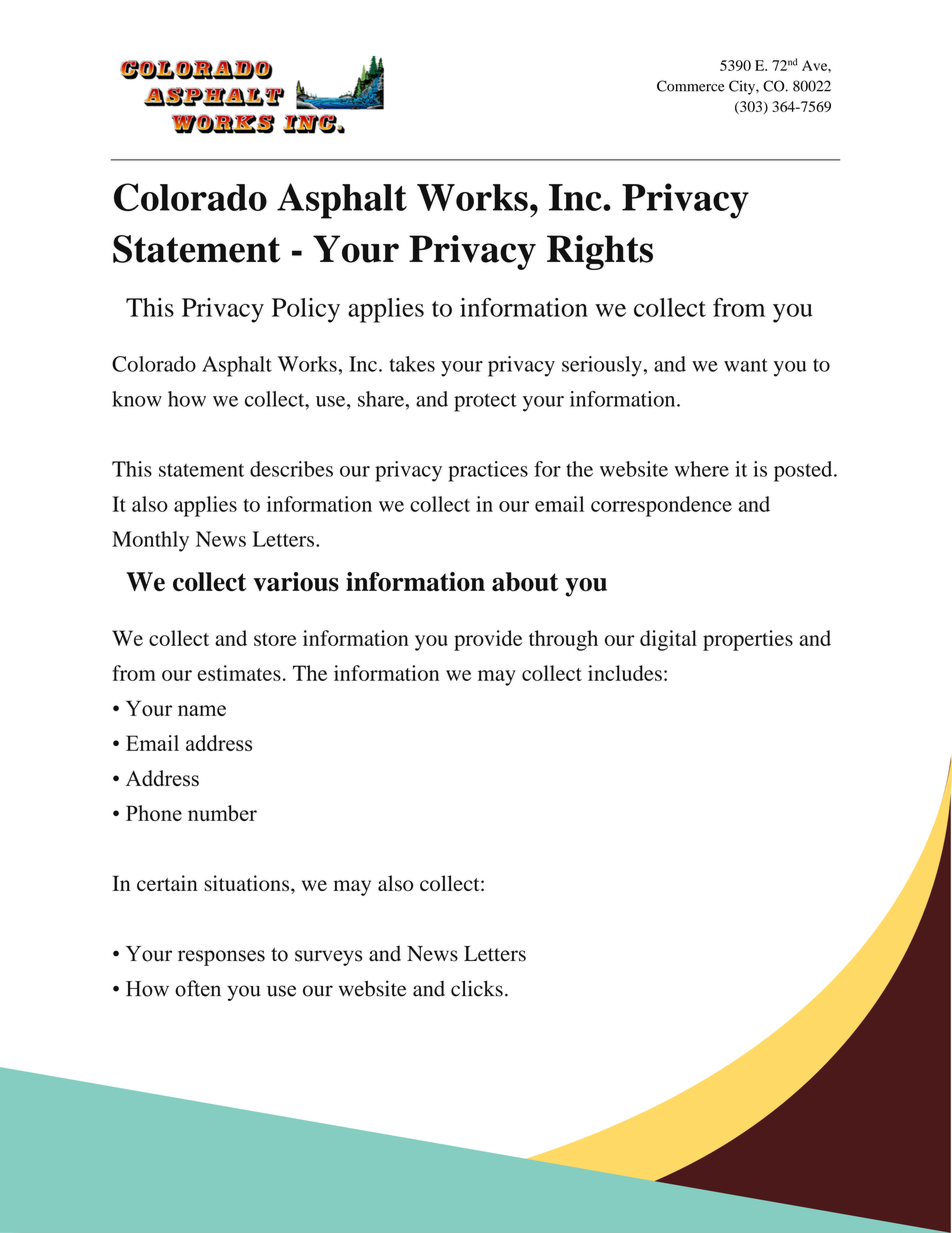  I want to click on surveys, so click(328, 958).
